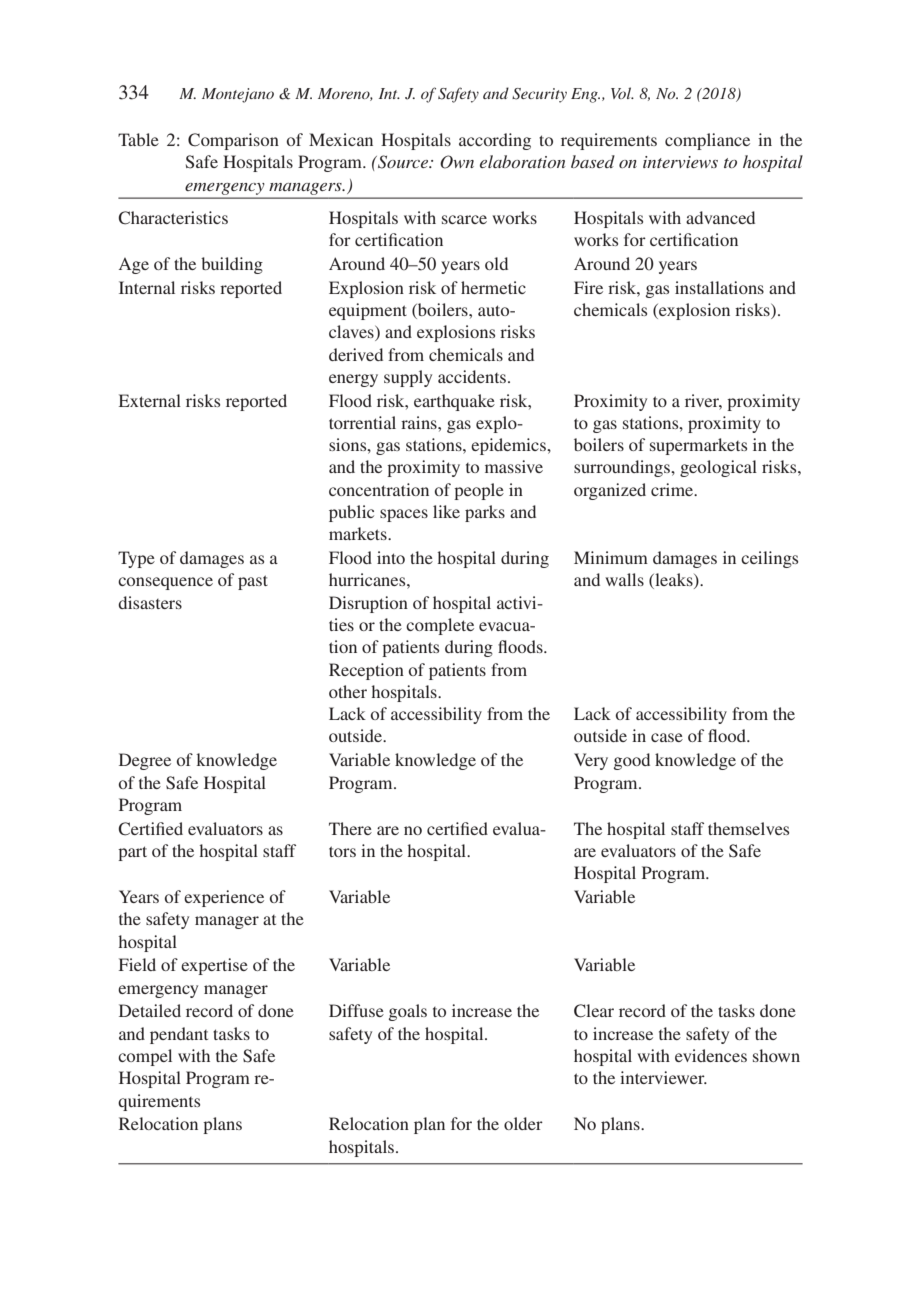  Describe the element at coordinates (224, 898) in the document. I see `experience` at that location.
